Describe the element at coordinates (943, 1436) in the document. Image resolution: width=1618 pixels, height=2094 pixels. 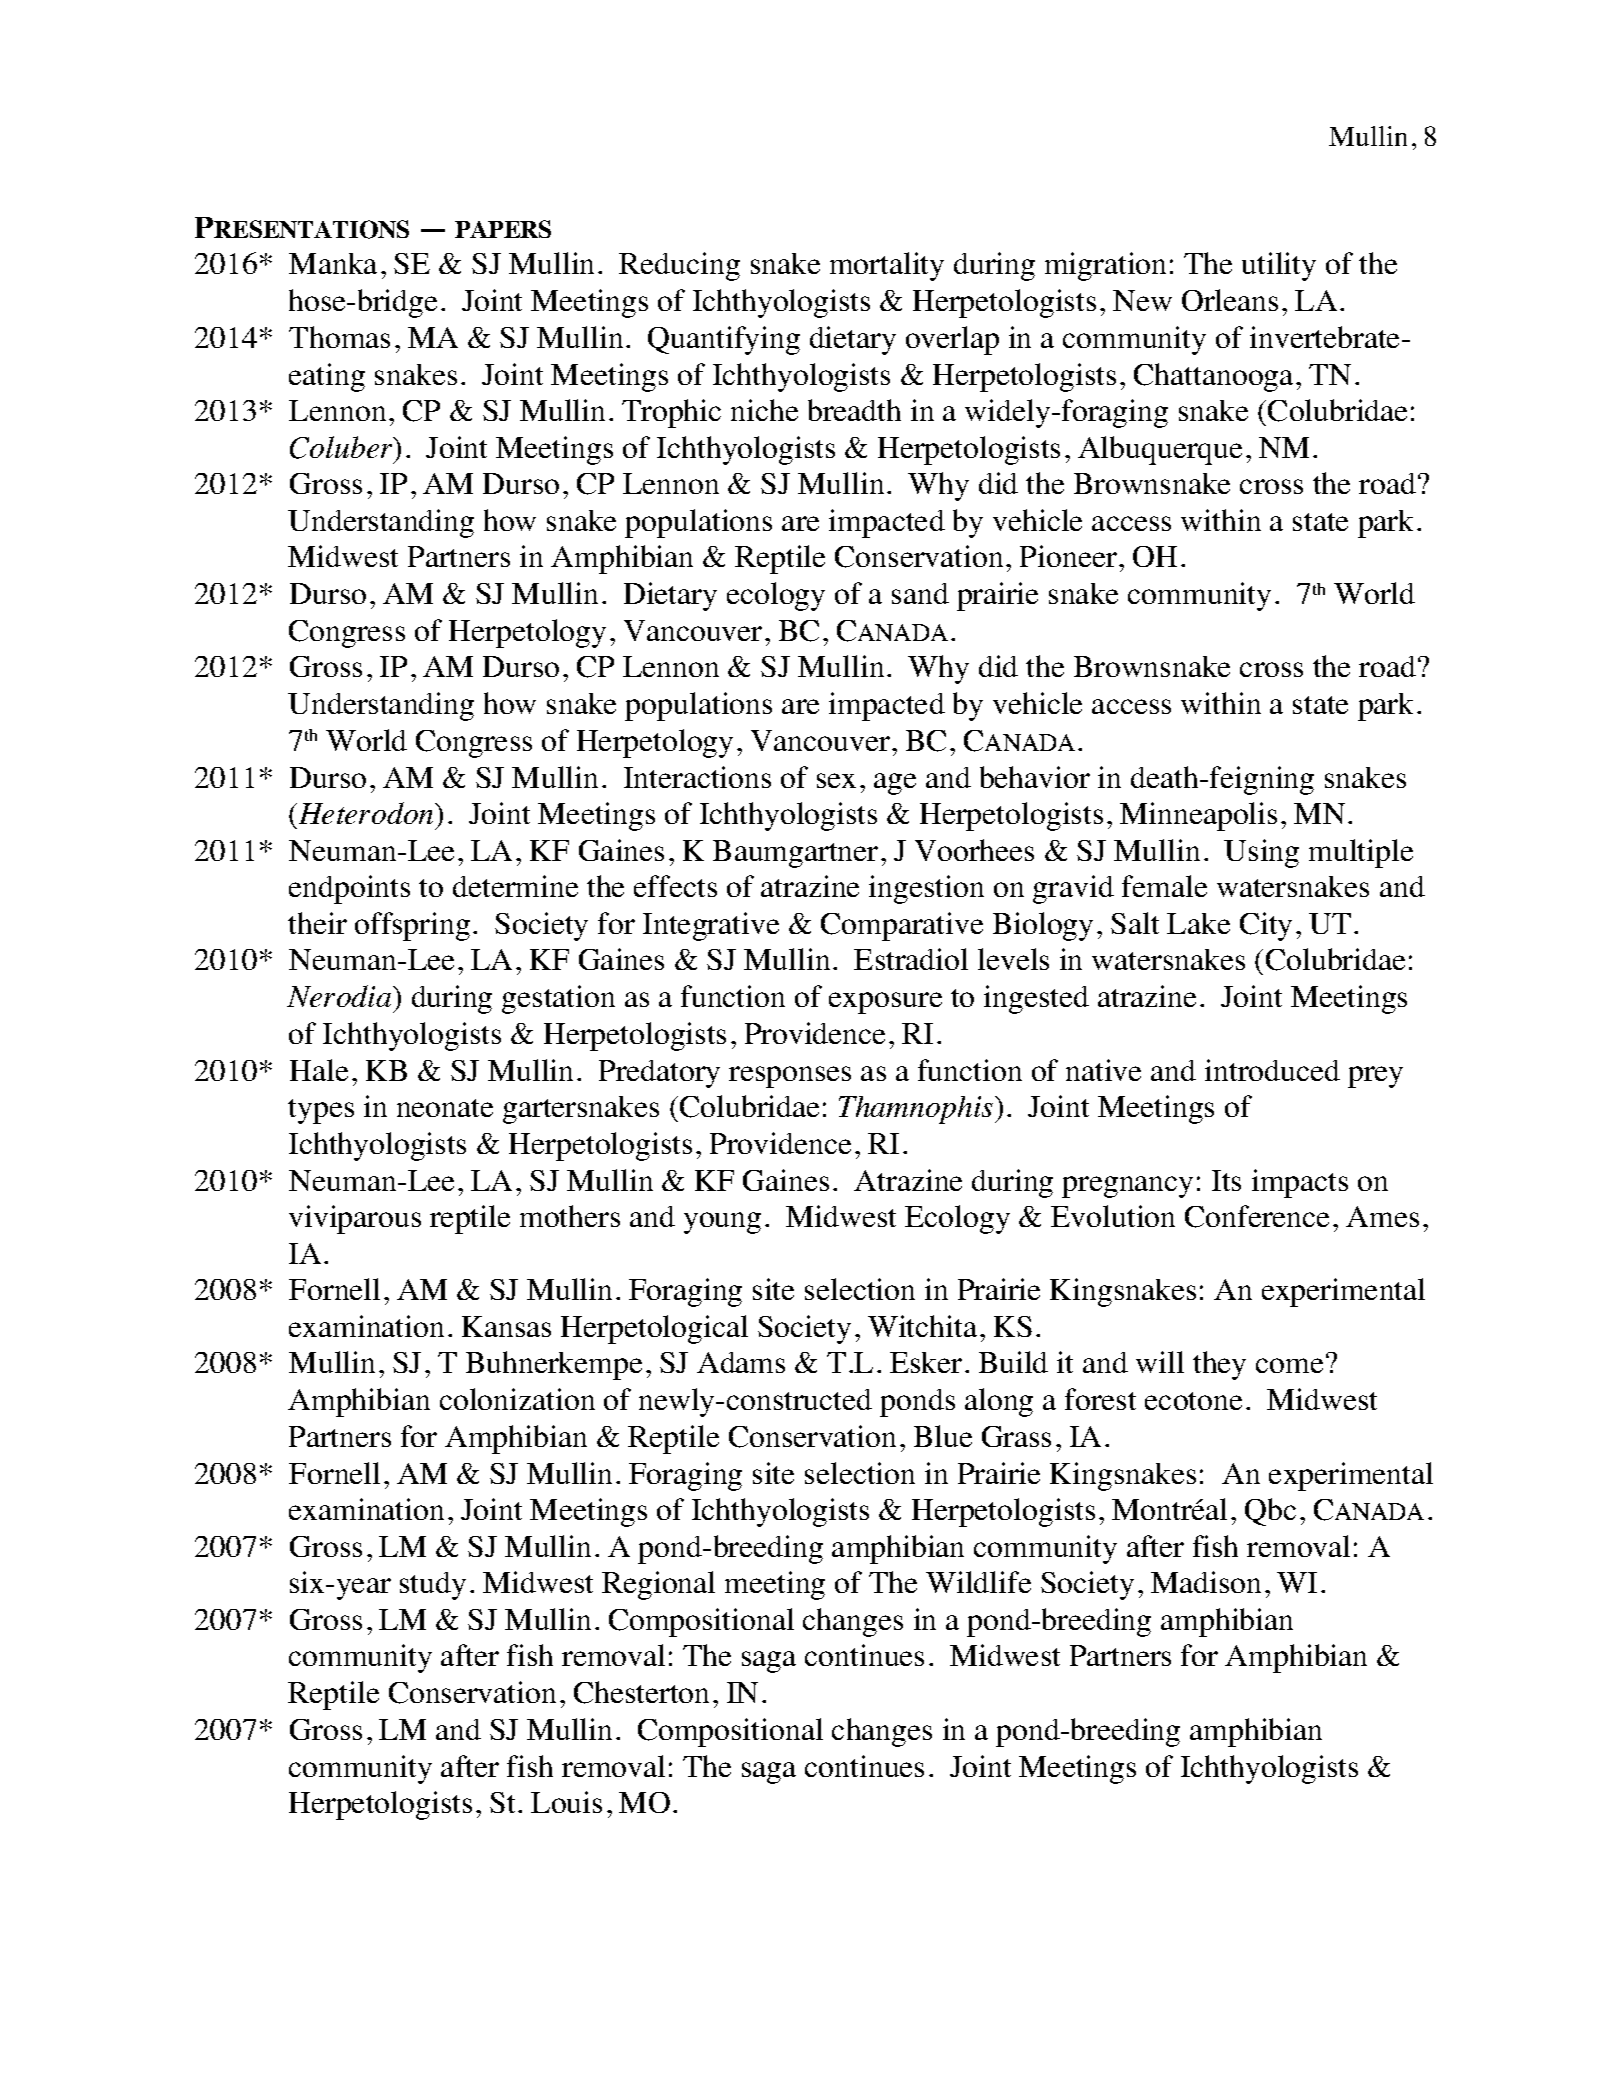
I see `Blue` at that location.
